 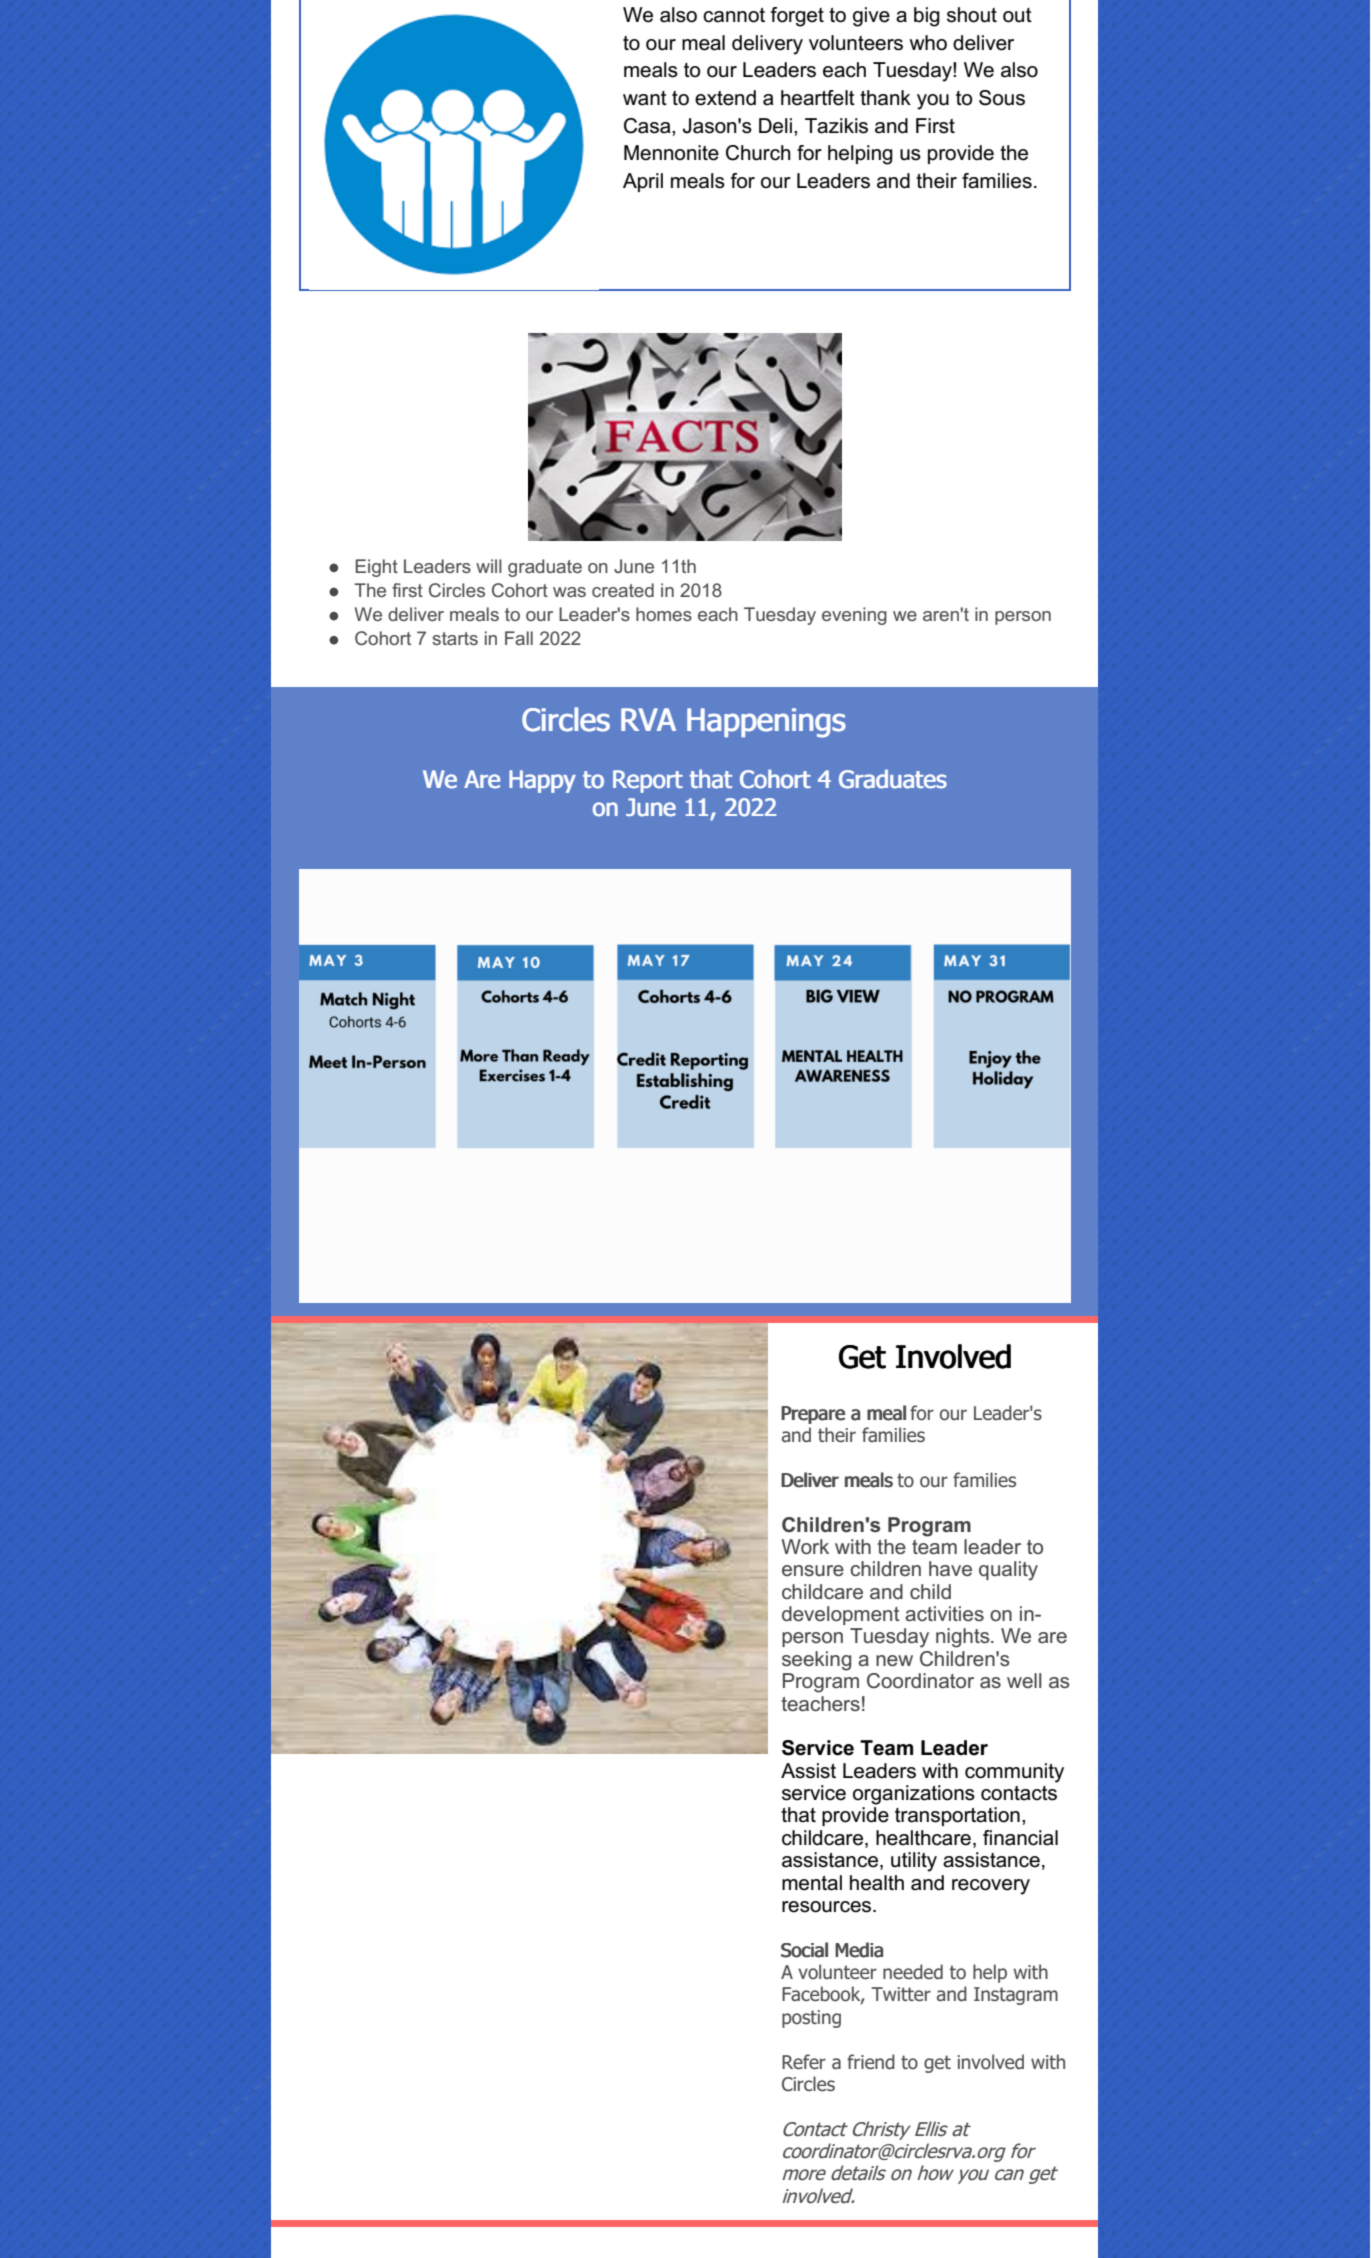 I want to click on want, so click(x=645, y=98).
